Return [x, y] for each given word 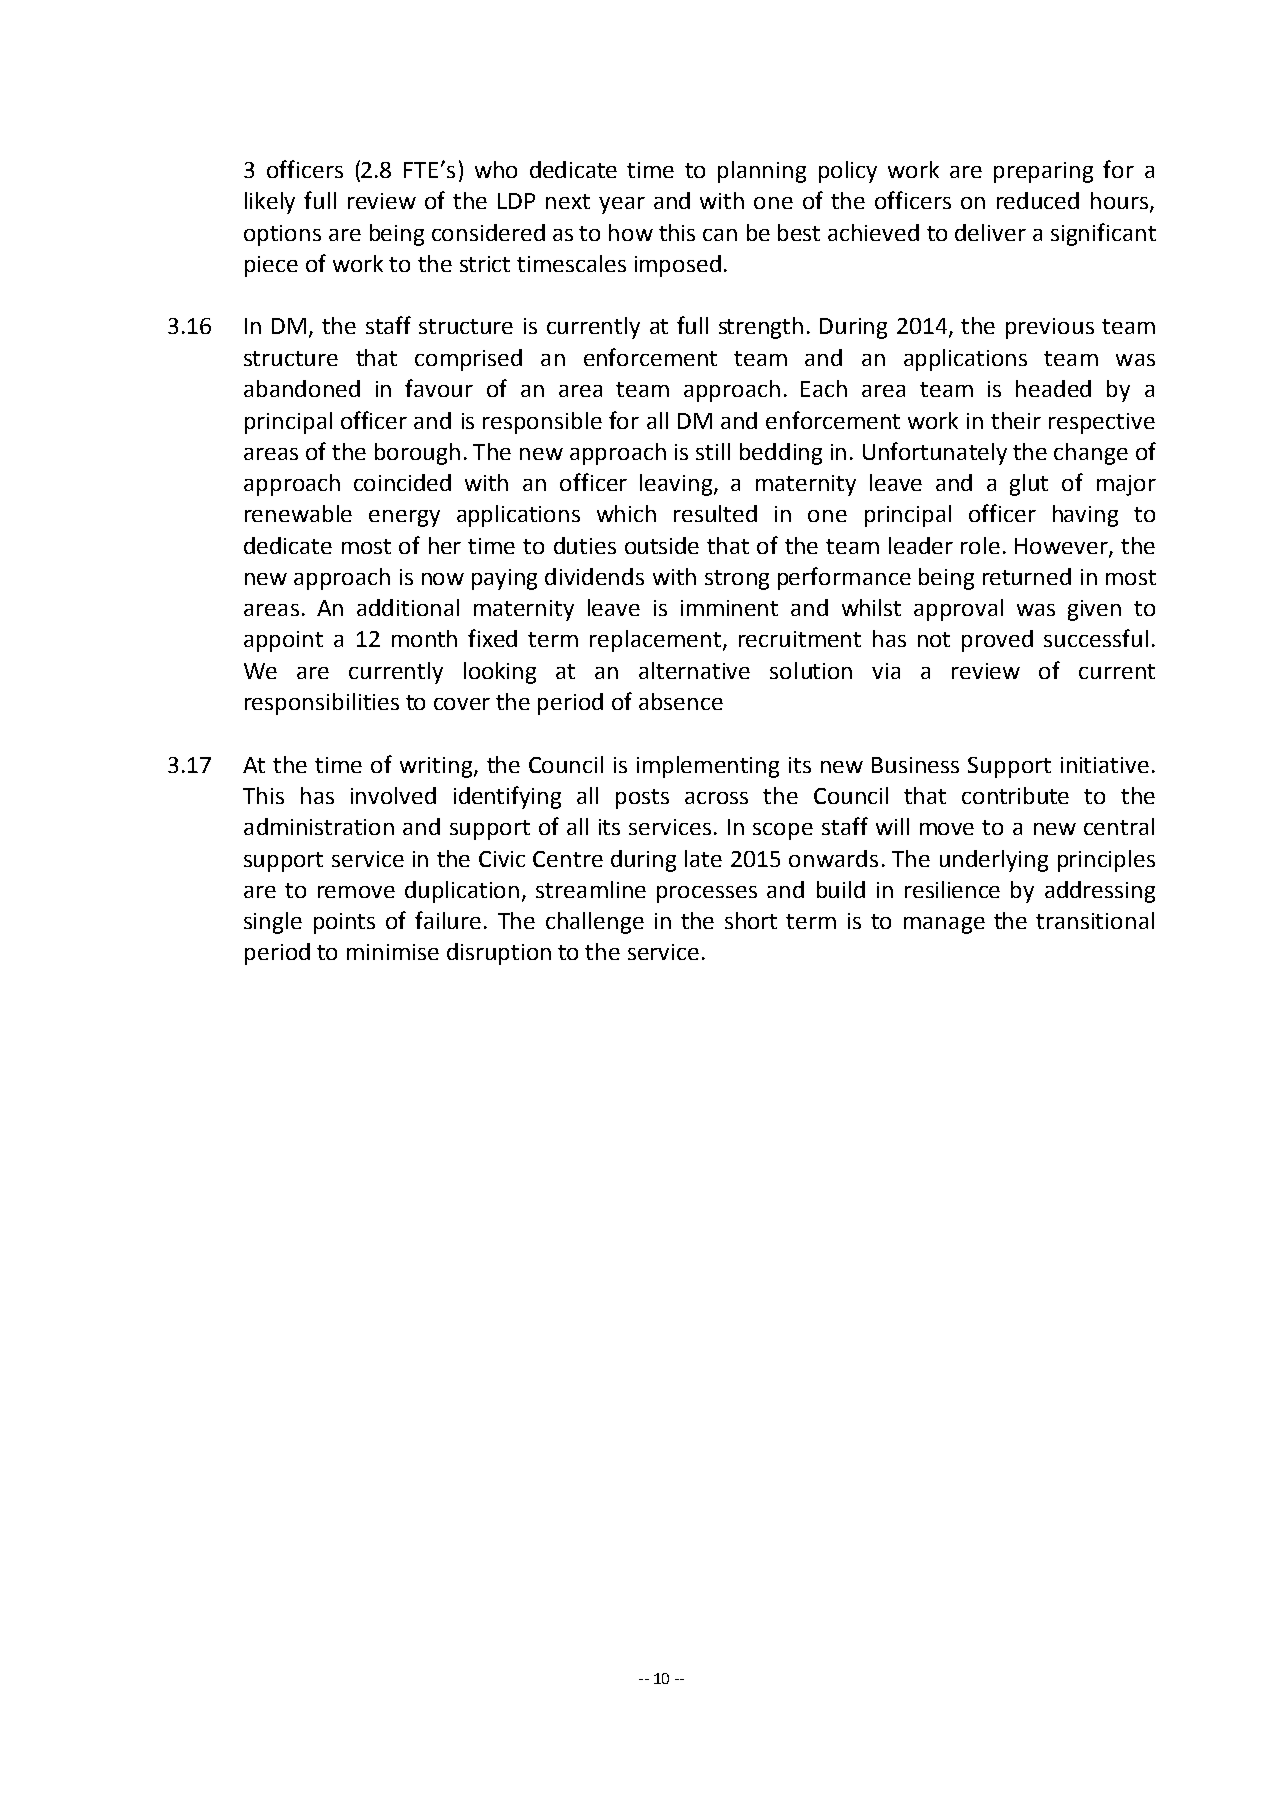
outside [662, 545]
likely [270, 203]
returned [1027, 576]
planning [762, 172]
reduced [1038, 200]
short [751, 920]
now [443, 579]
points [344, 923]
